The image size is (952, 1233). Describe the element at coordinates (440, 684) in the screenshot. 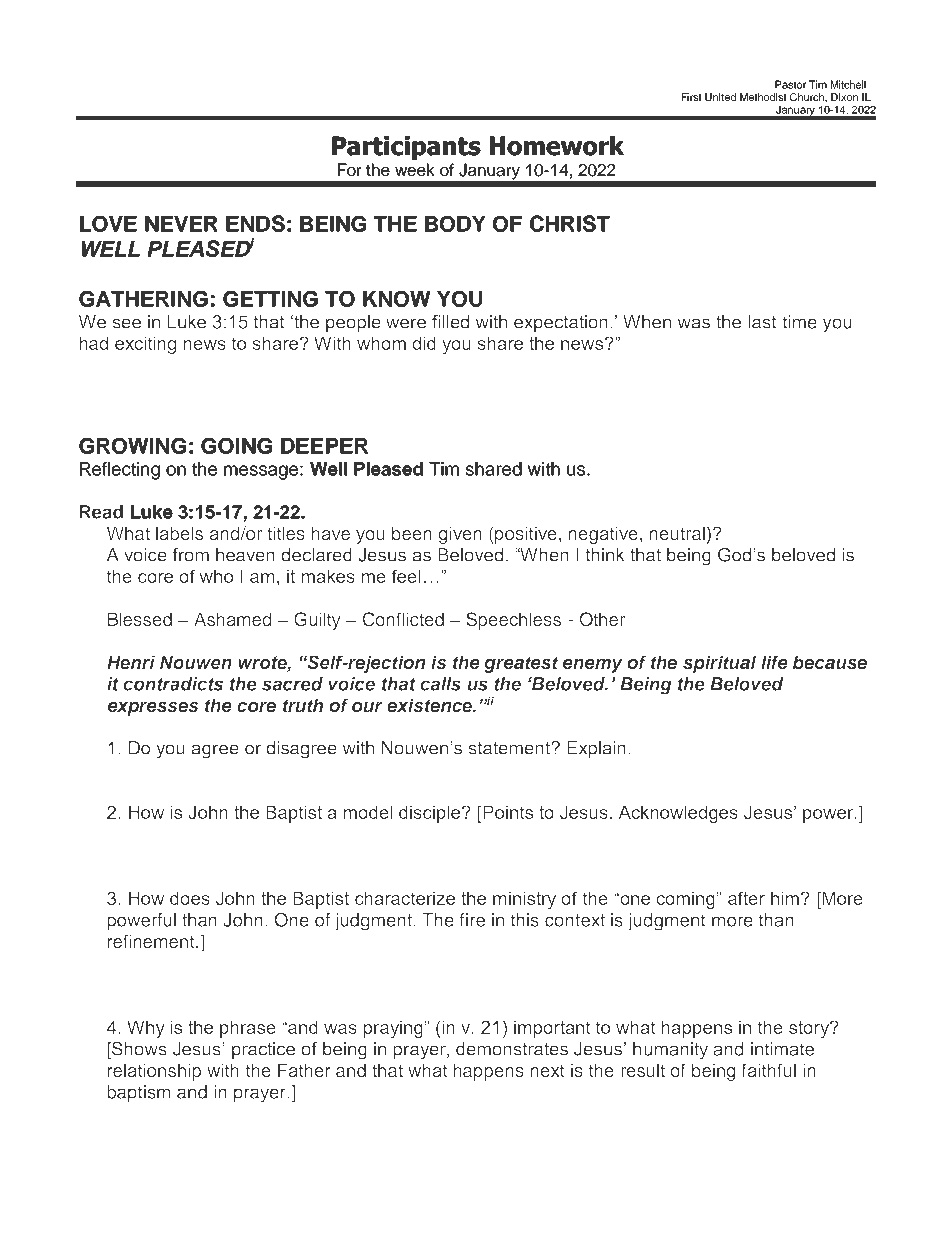

I see `calls` at that location.
